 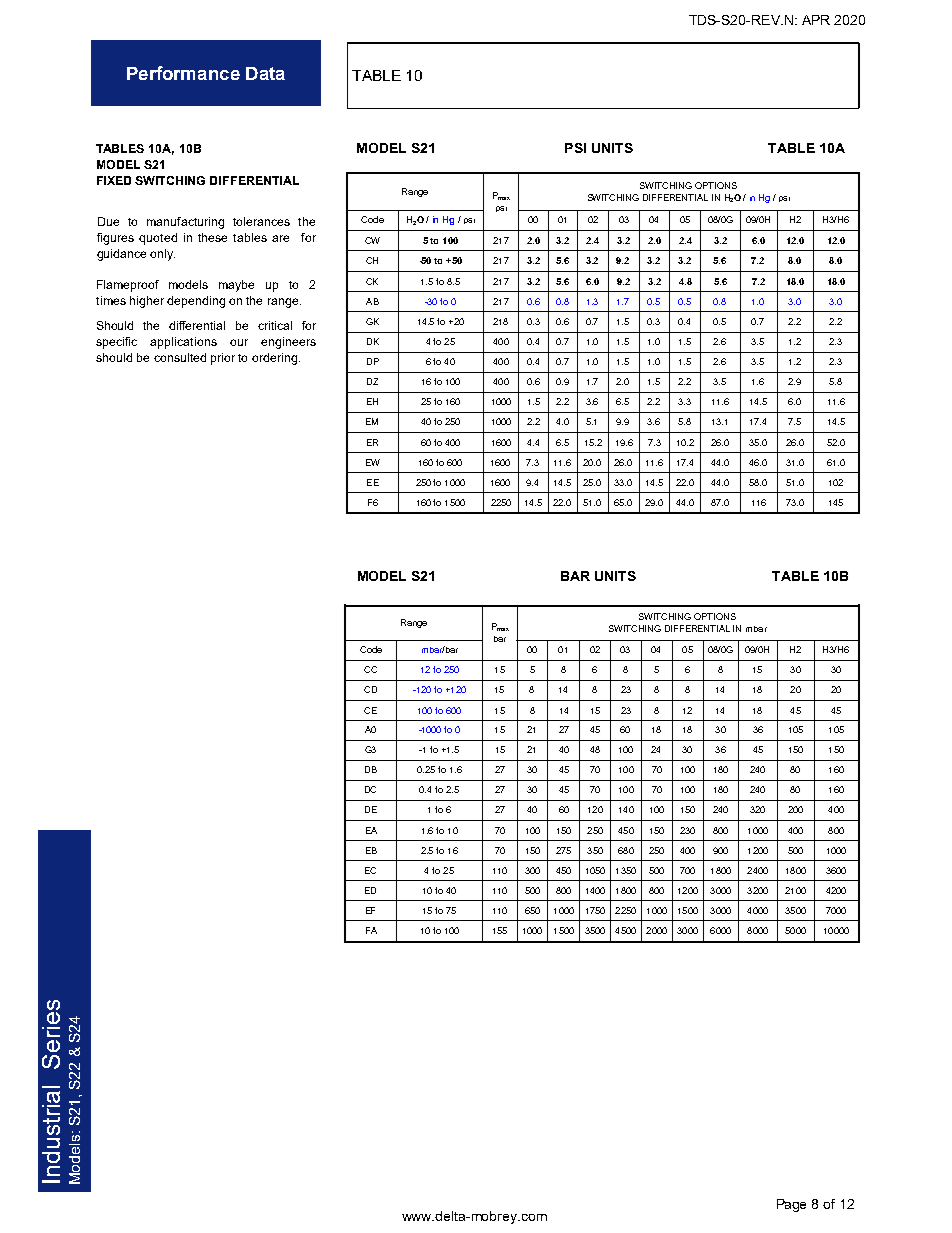 I want to click on Performance, so click(x=183, y=73).
